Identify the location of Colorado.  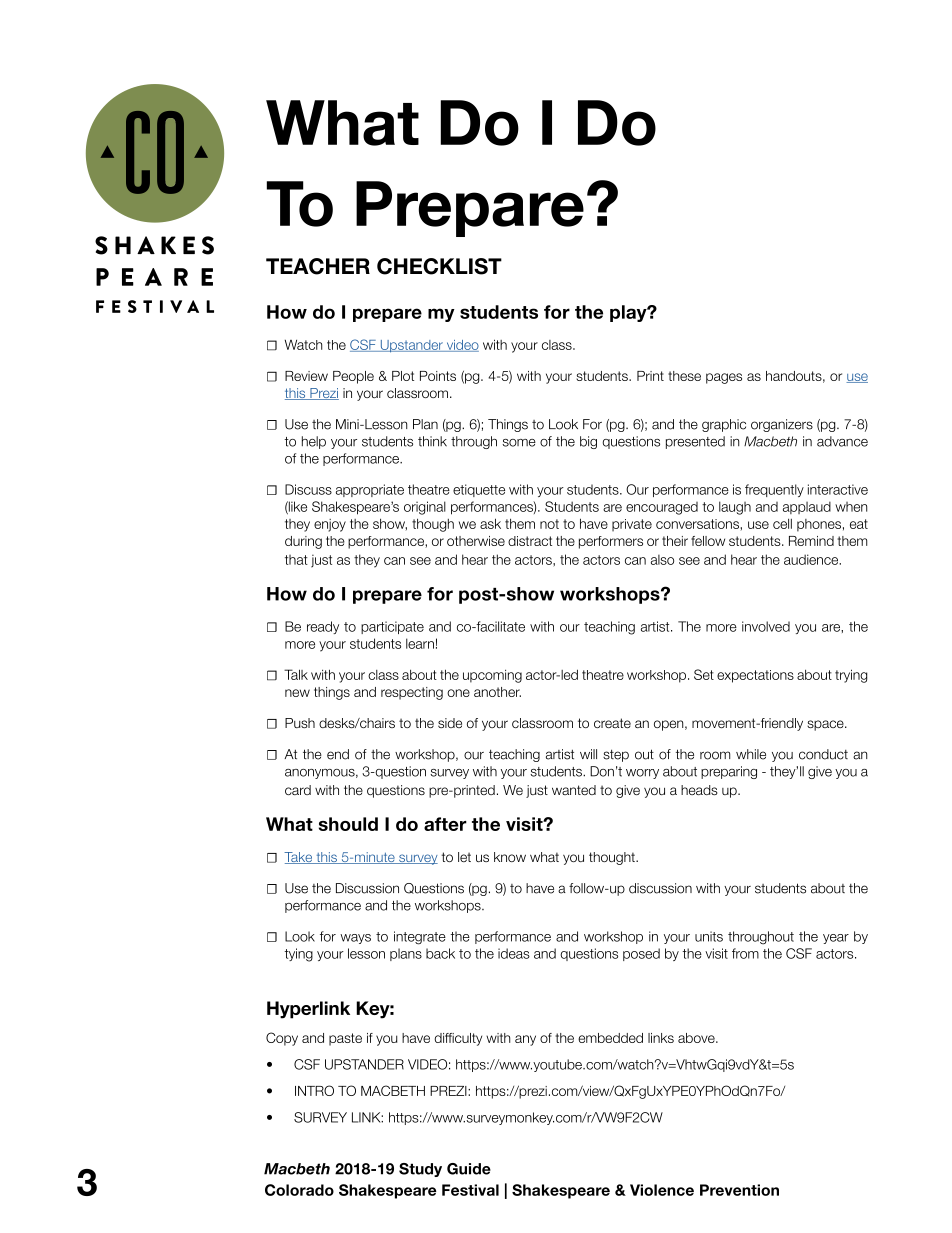
(299, 1190).
